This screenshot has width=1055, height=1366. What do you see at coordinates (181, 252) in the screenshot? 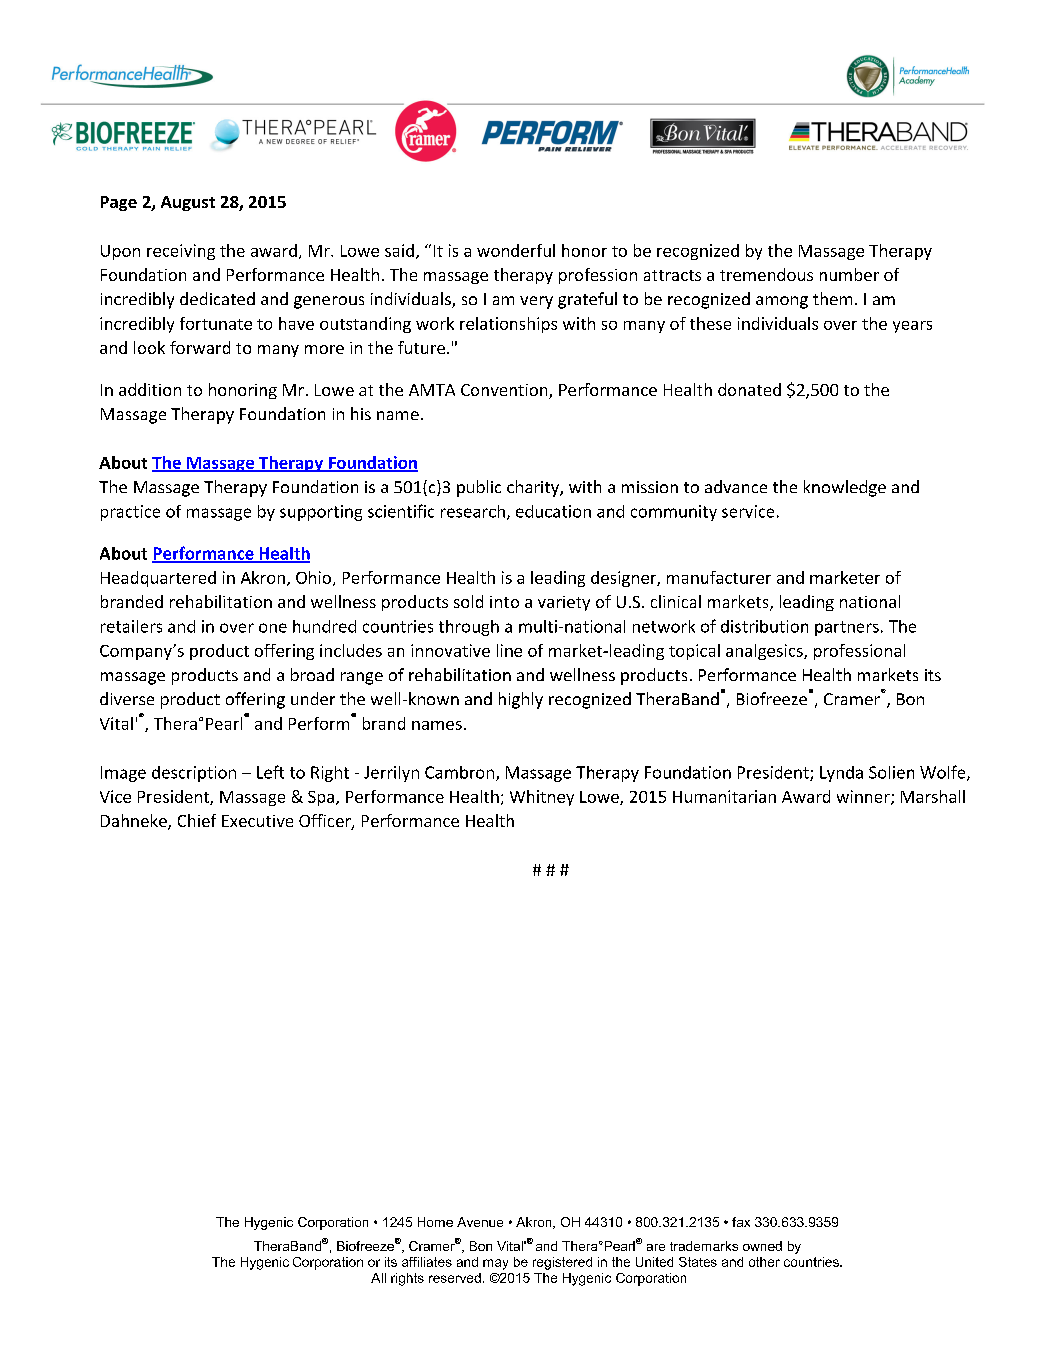
I see `receiving` at bounding box center [181, 252].
